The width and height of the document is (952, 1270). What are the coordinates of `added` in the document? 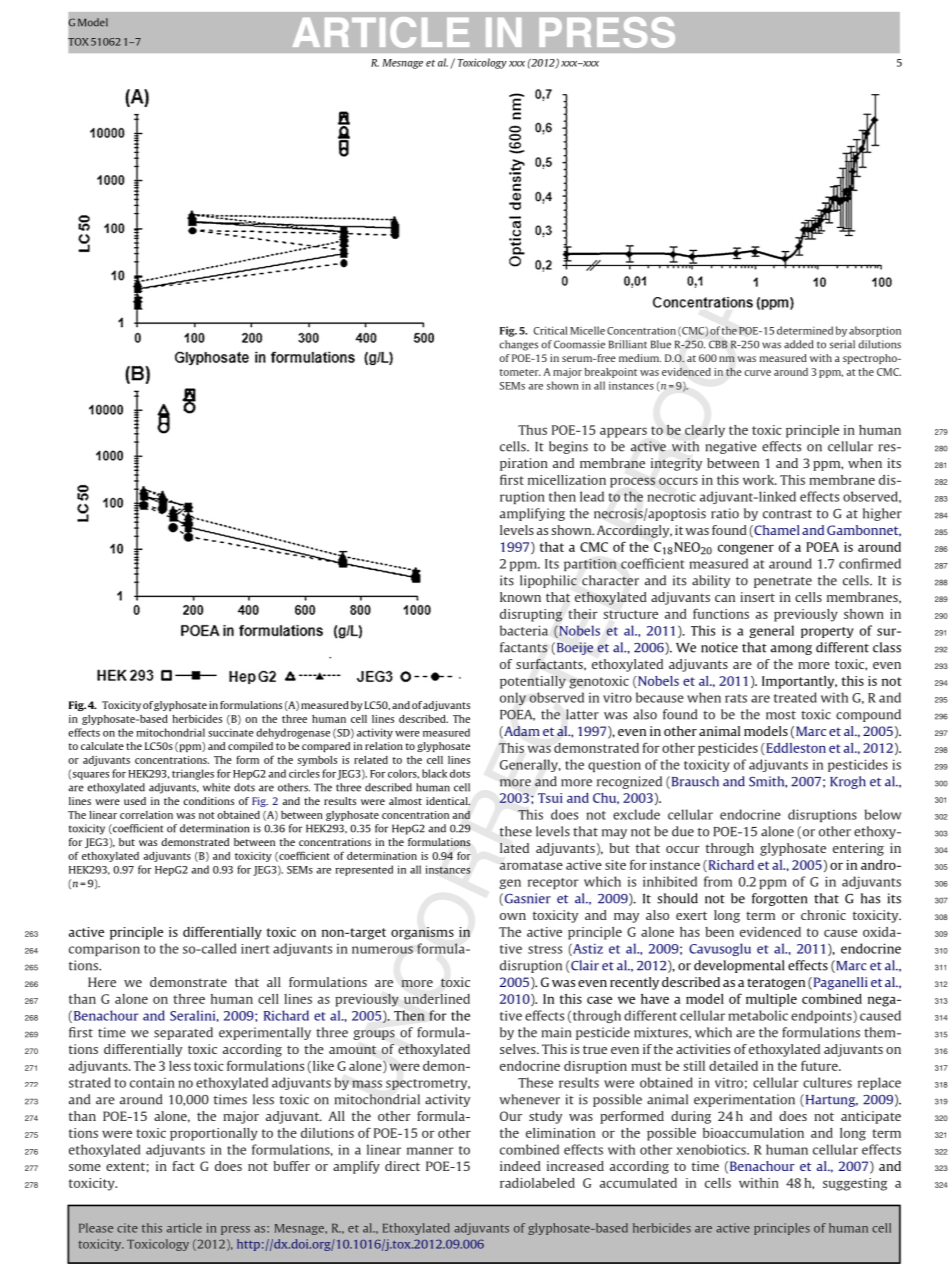 It's located at (799, 344).
